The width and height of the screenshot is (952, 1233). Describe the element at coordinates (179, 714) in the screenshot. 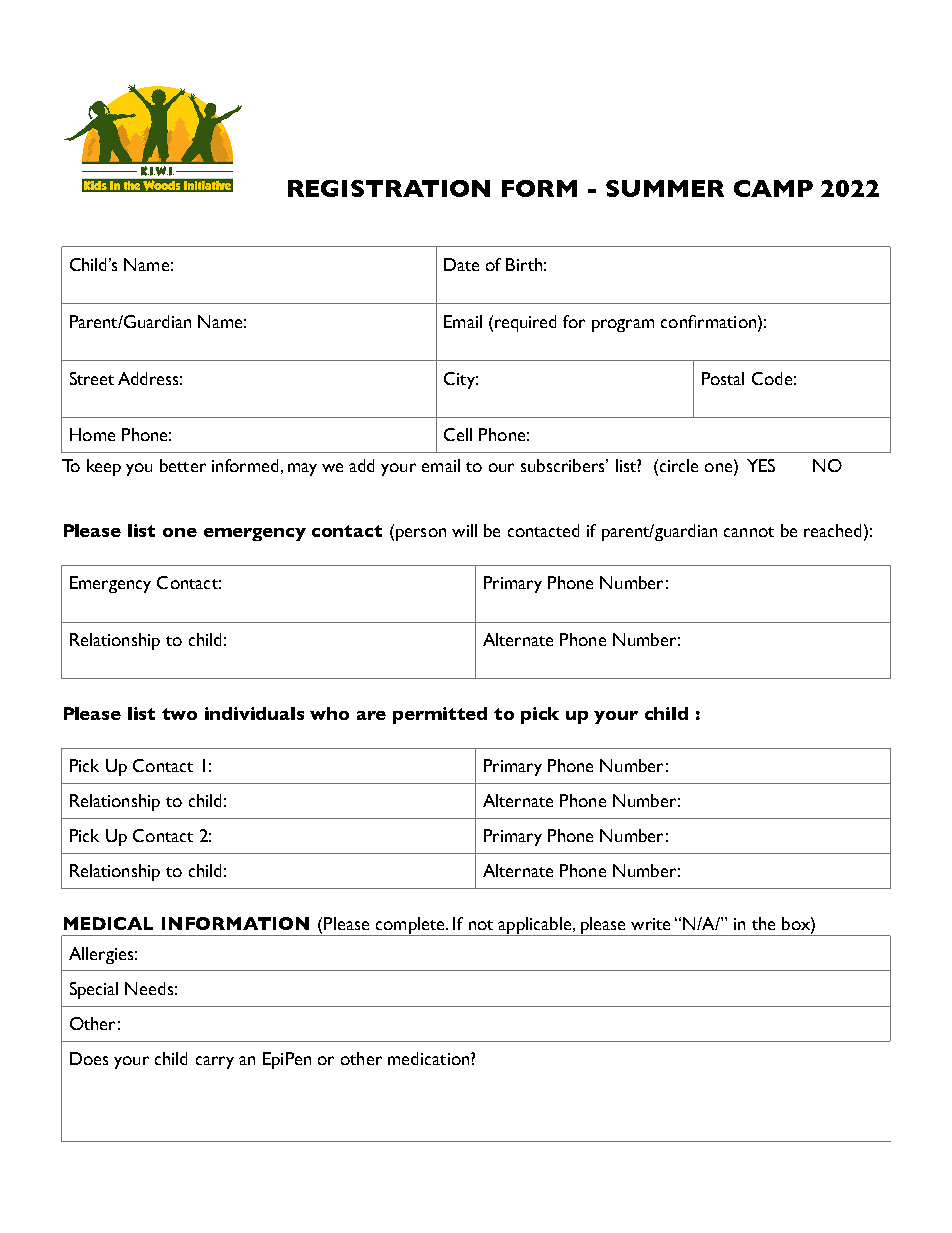

I see `two` at that location.
